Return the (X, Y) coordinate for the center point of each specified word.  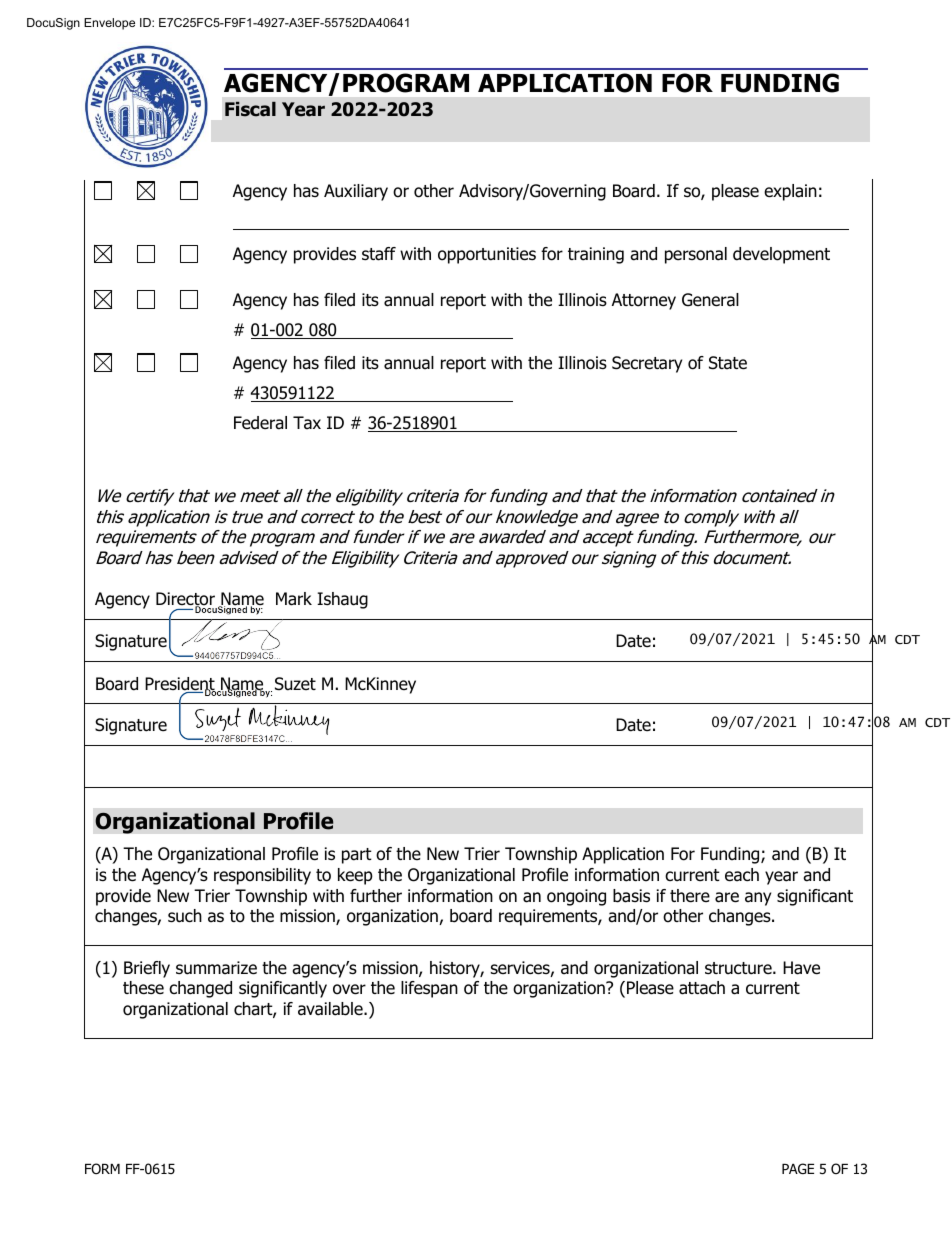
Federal (260, 423)
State (728, 363)
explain (790, 192)
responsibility (262, 876)
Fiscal (250, 109)
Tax (307, 423)
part (357, 856)
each (742, 875)
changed (200, 989)
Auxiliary (356, 192)
